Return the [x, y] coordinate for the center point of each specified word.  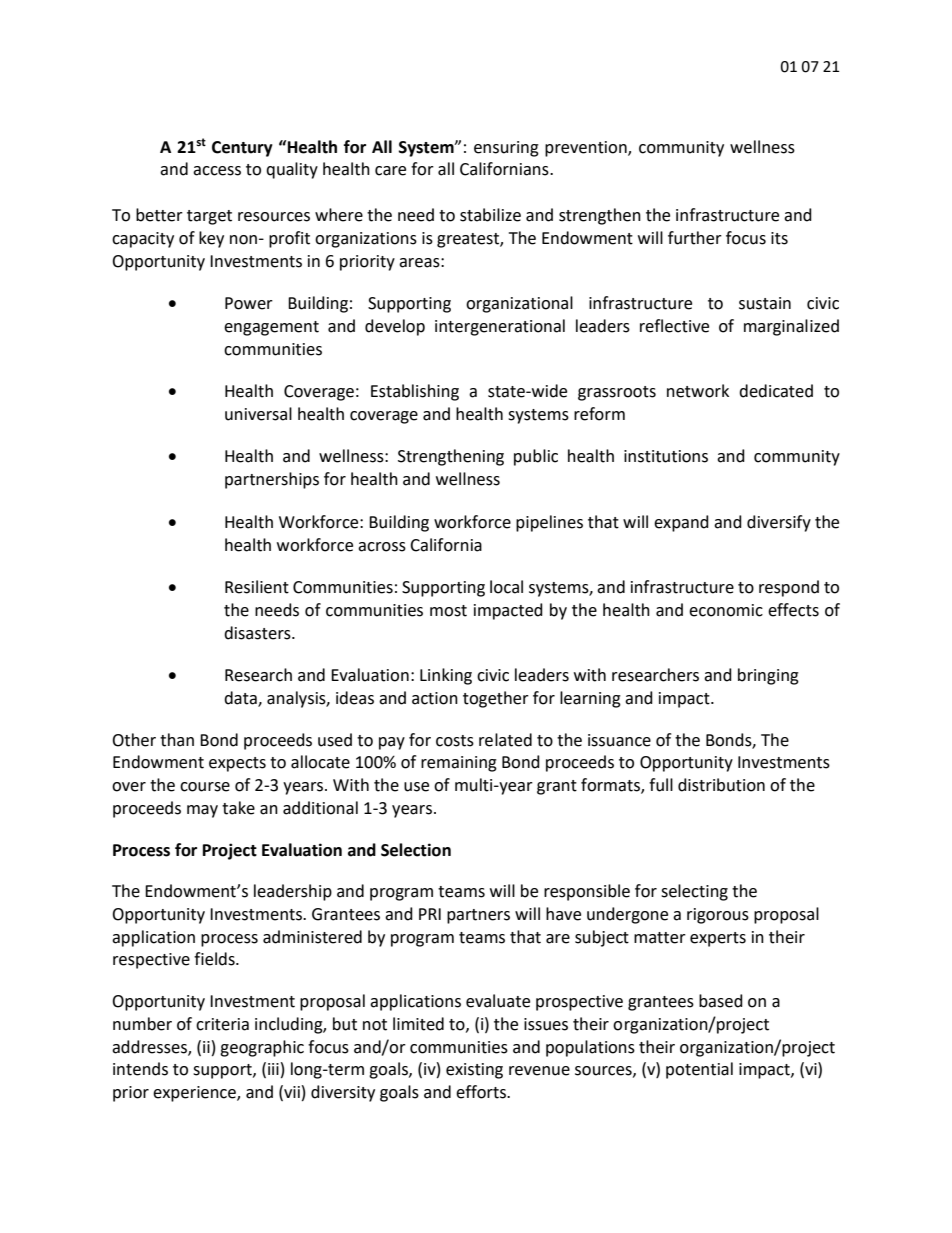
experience [195, 1094]
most [448, 611]
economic [726, 610]
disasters [258, 633]
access [217, 171]
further [695, 238]
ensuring [506, 149]
